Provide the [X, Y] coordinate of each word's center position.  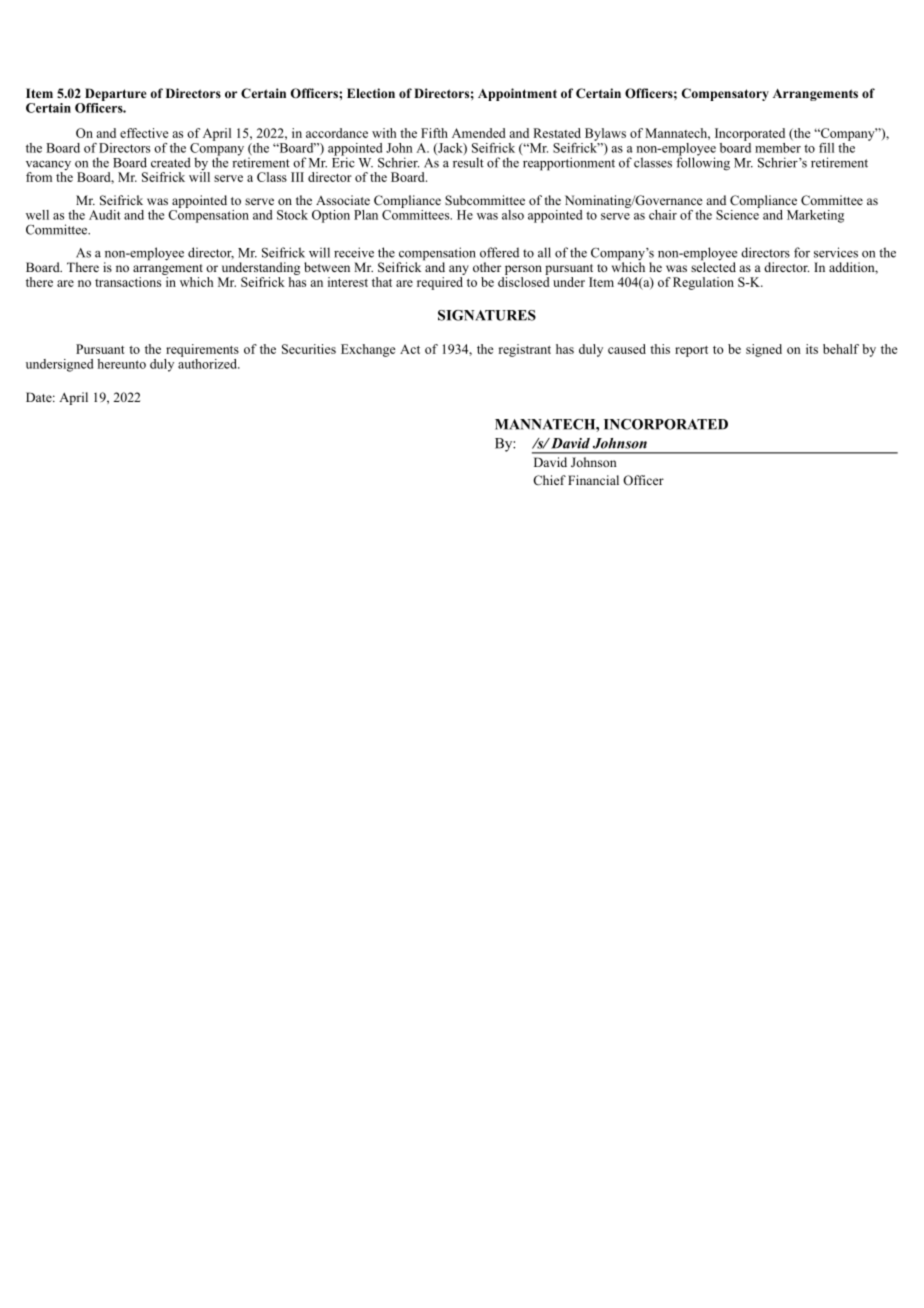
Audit [105, 215]
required [441, 282]
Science [738, 213]
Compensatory [725, 94]
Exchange [368, 350]
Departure [115, 94]
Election [371, 93]
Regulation [703, 283]
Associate [343, 200]
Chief [549, 480]
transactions [129, 280]
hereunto [121, 364]
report [691, 351]
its [812, 349]
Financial [593, 480]
